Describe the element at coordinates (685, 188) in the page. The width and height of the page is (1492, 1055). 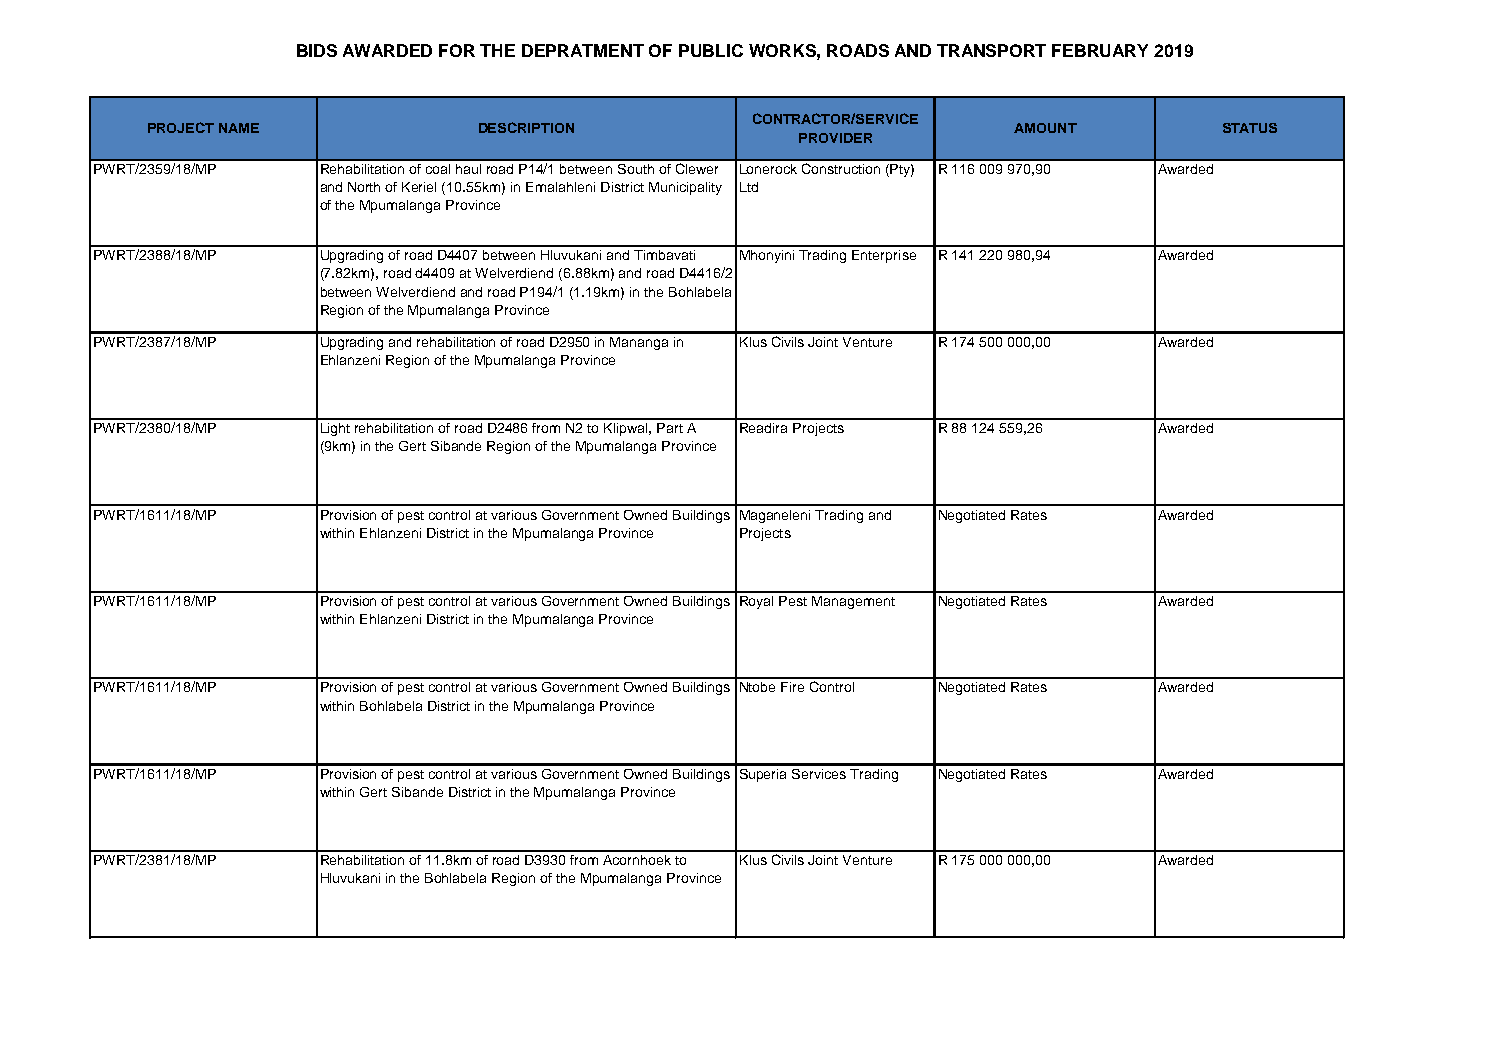
I see `Municipality` at that location.
